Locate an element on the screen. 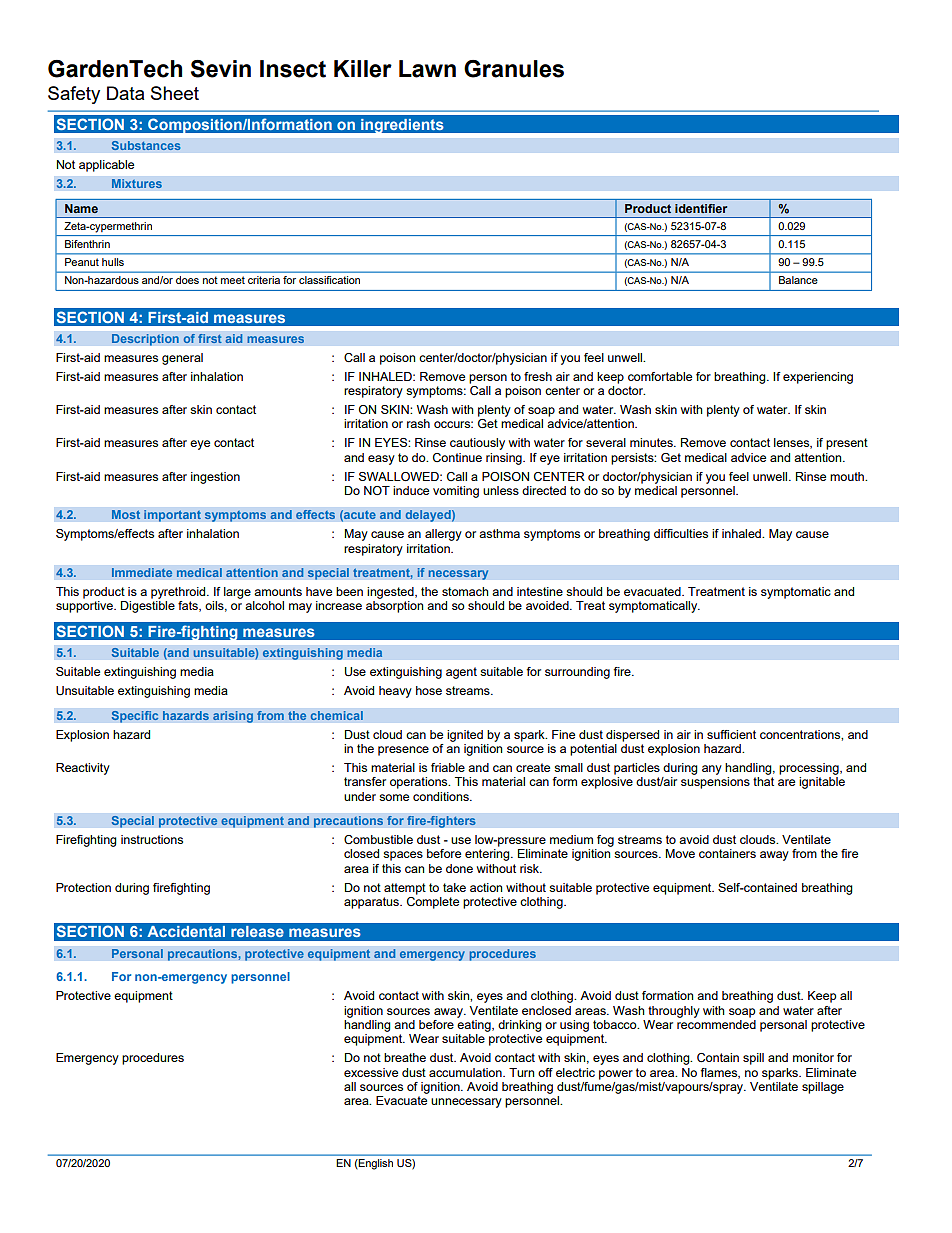 This screenshot has width=952, height=1233. does is located at coordinates (187, 280).
